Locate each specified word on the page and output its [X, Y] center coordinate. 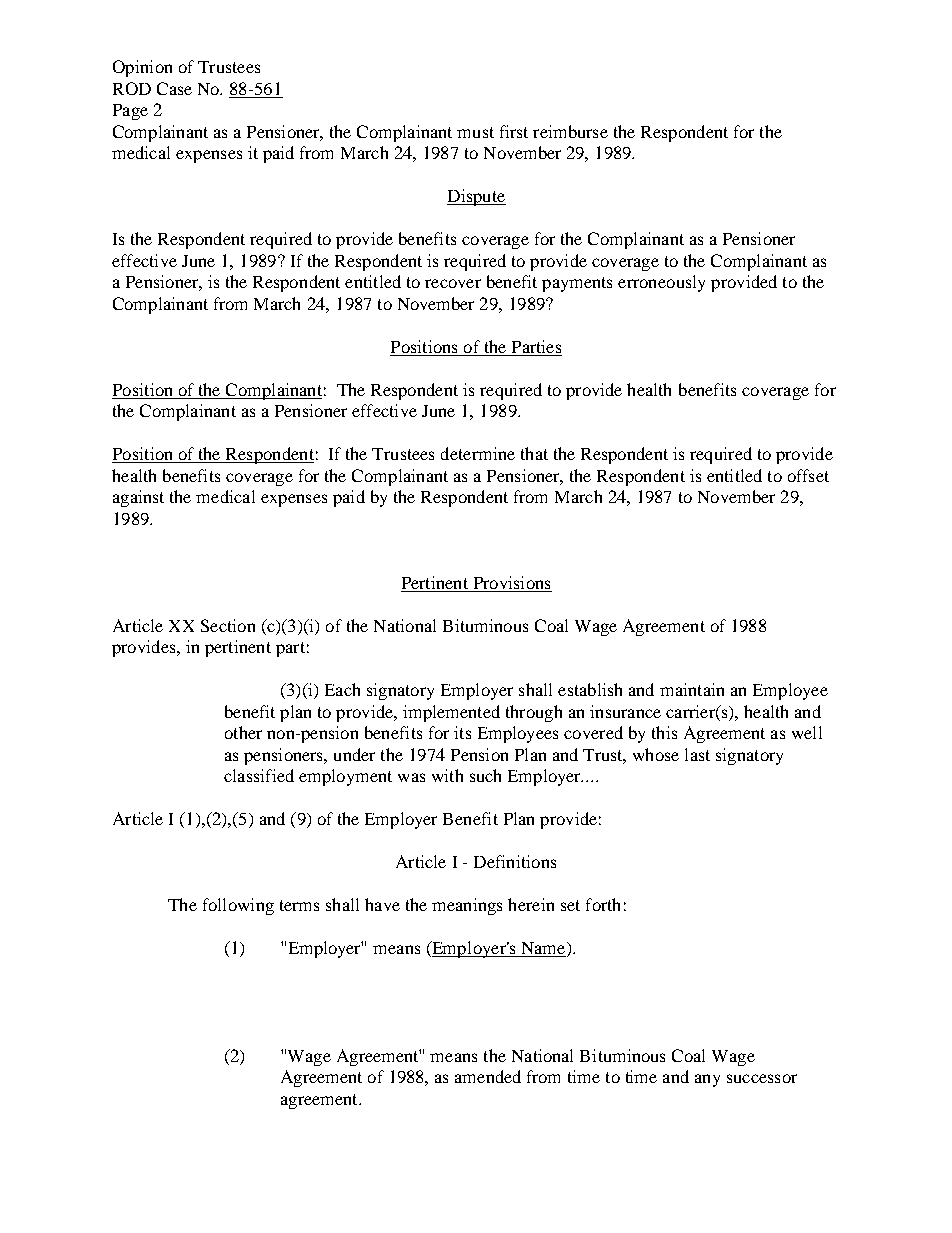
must [475, 132]
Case [174, 88]
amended [488, 1076]
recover [453, 283]
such [485, 775]
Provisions [511, 584]
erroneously [661, 283]
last [697, 754]
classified [259, 775]
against [138, 498]
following [238, 906]
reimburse [570, 131]
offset [808, 475]
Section [228, 625]
